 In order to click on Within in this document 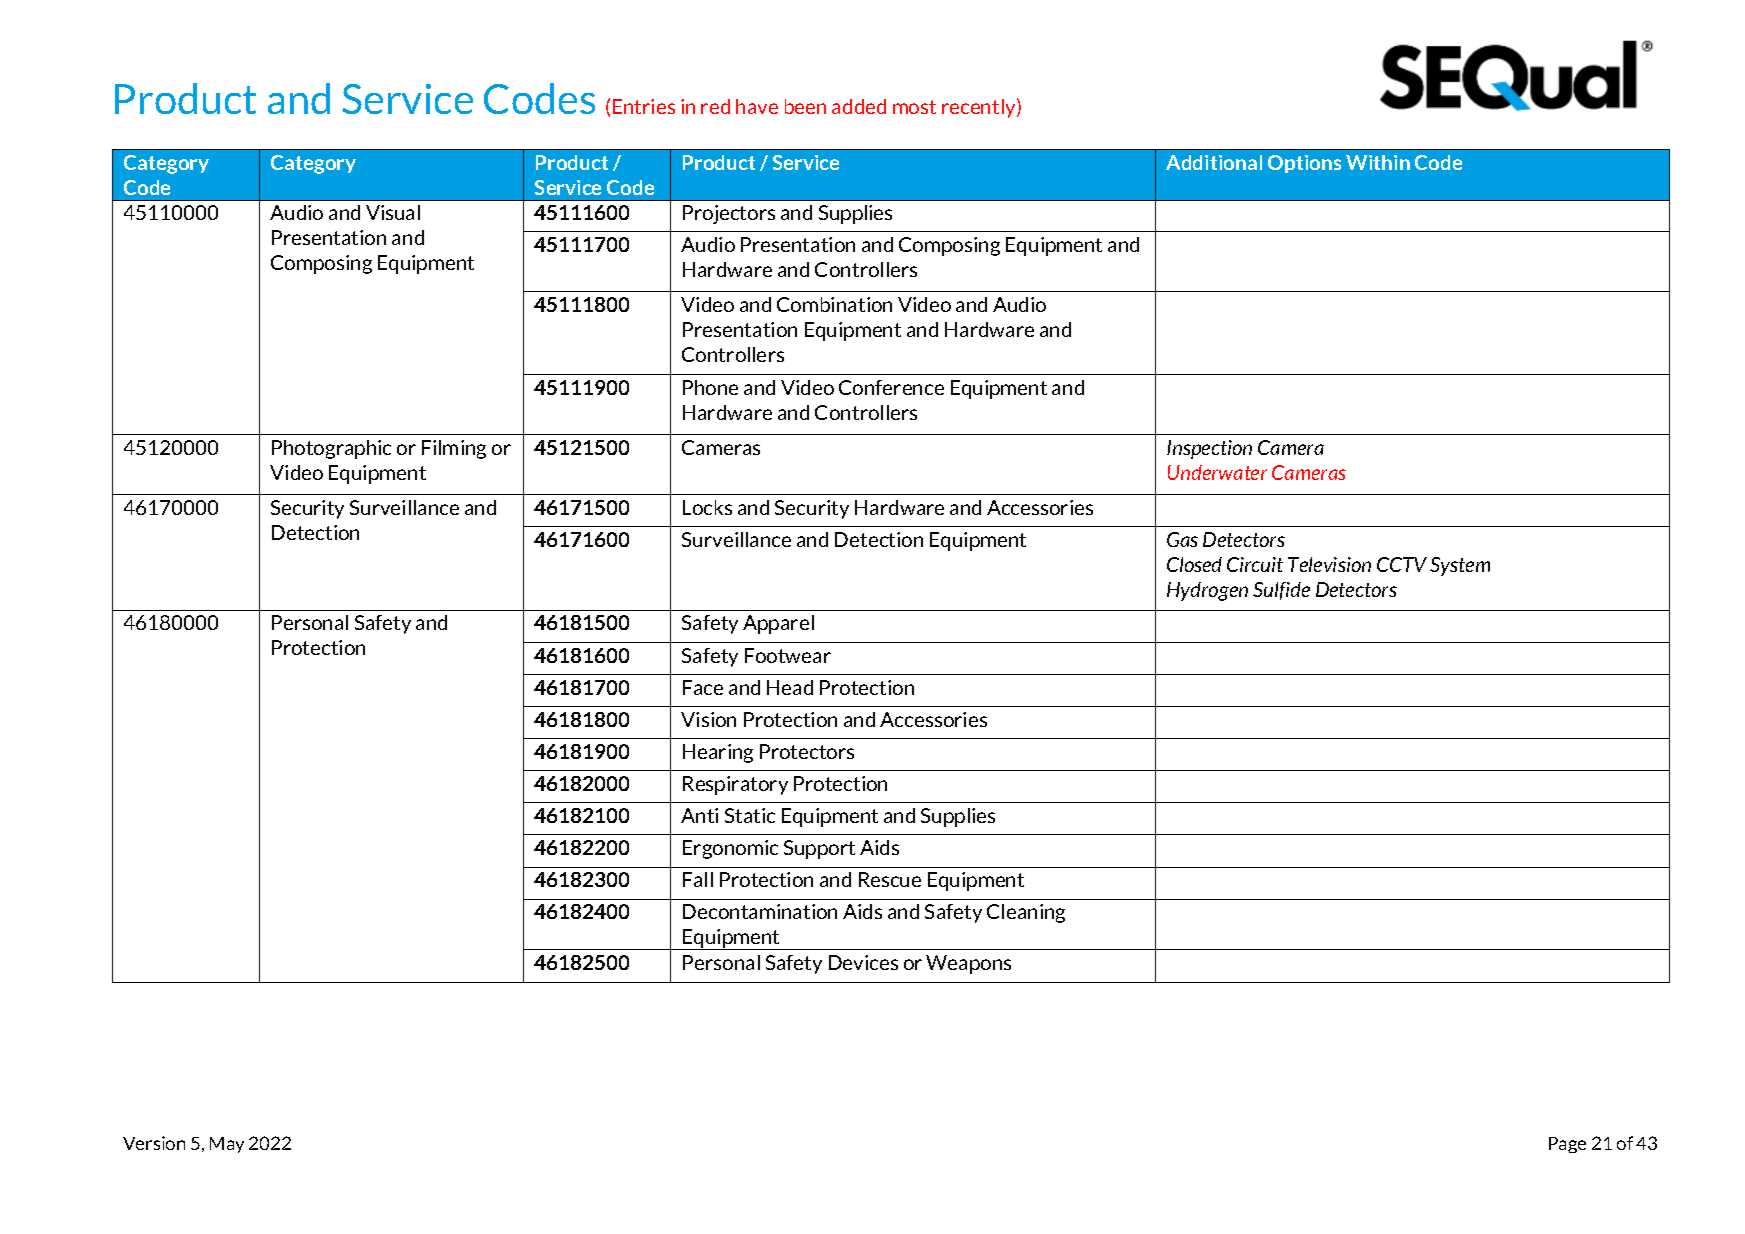, I will do `click(1378, 162)`.
